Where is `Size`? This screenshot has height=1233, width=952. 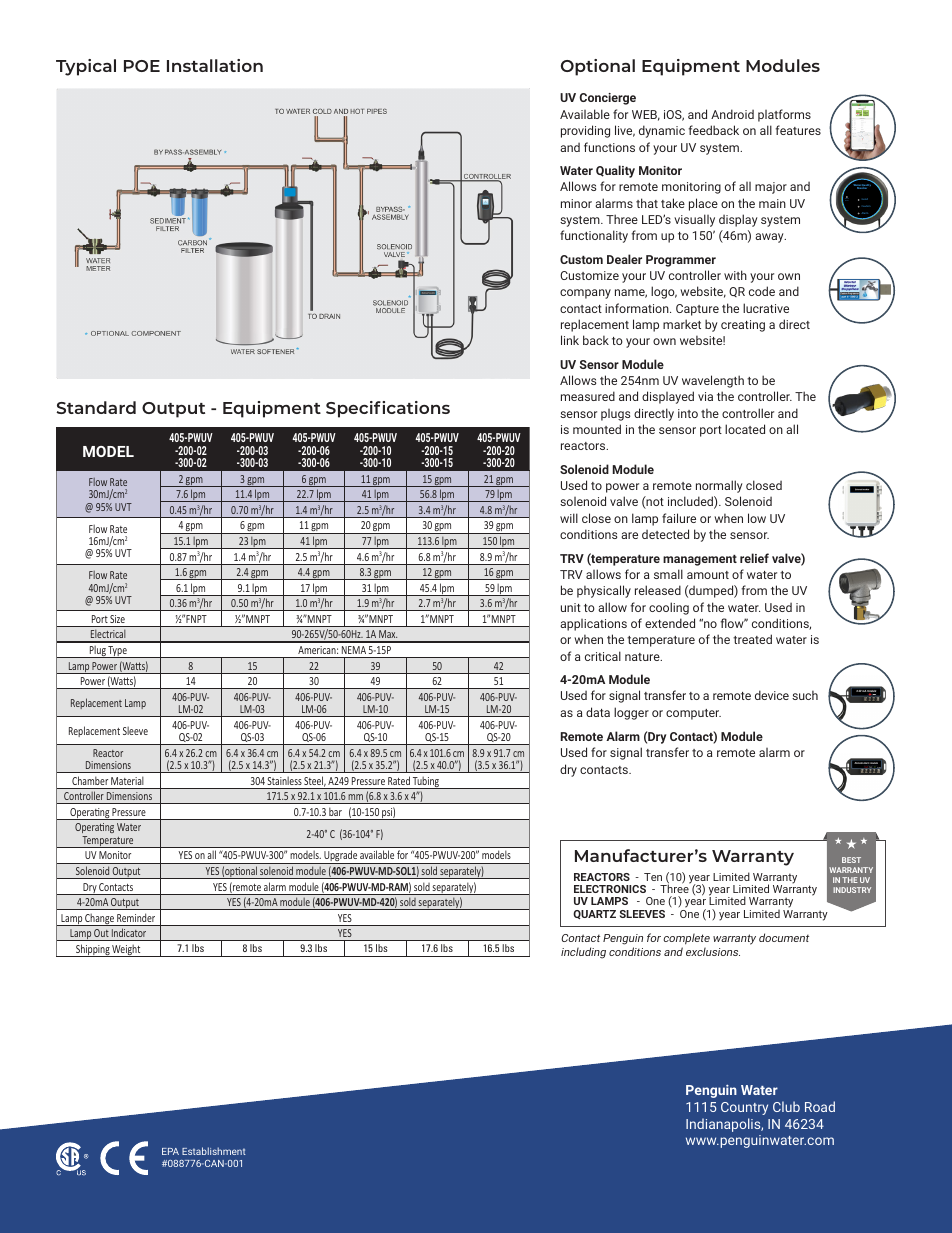 Size is located at coordinates (117, 619).
